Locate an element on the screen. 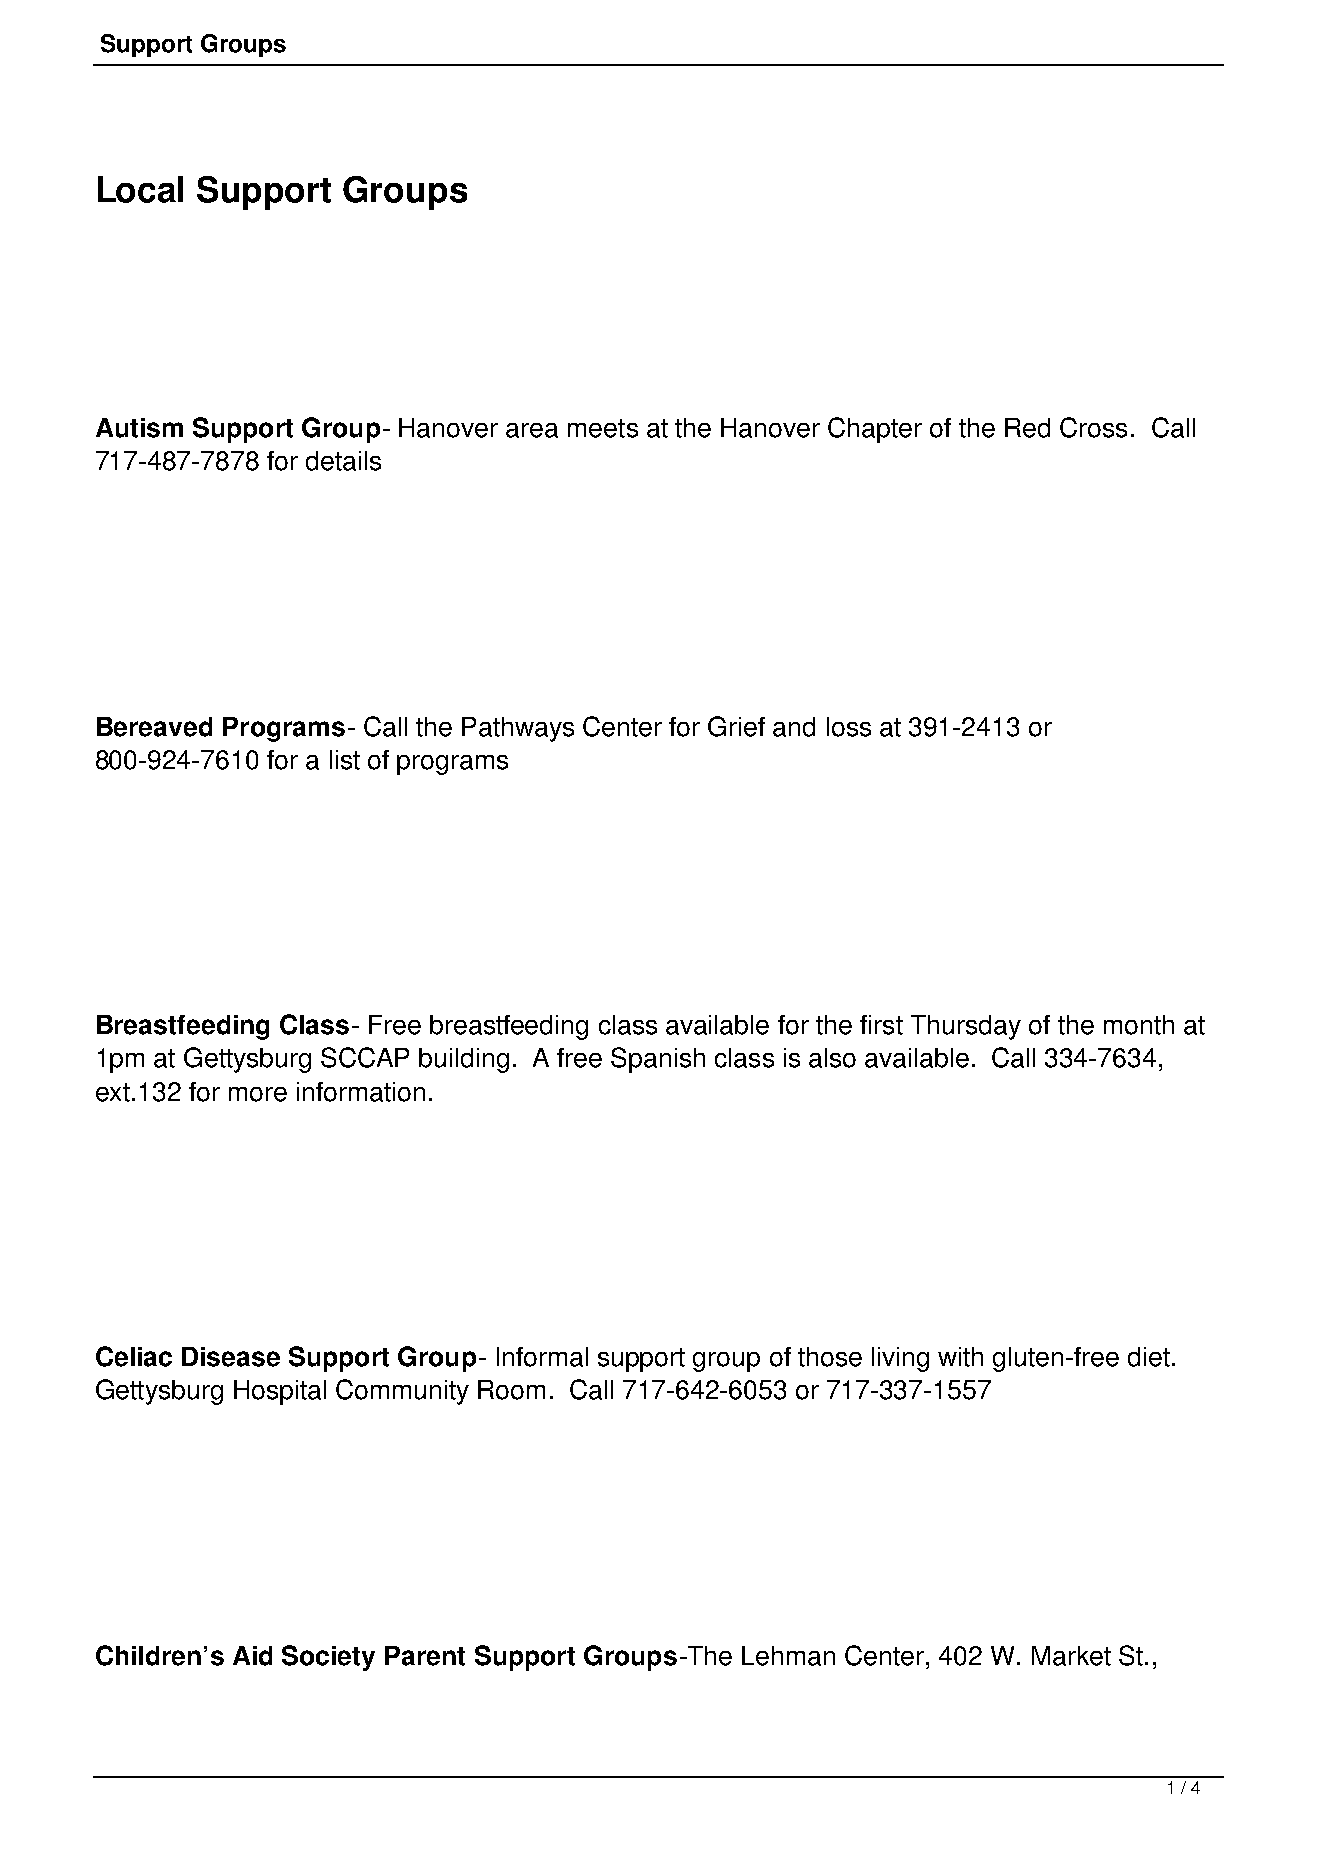  Aid is located at coordinates (252, 1656).
